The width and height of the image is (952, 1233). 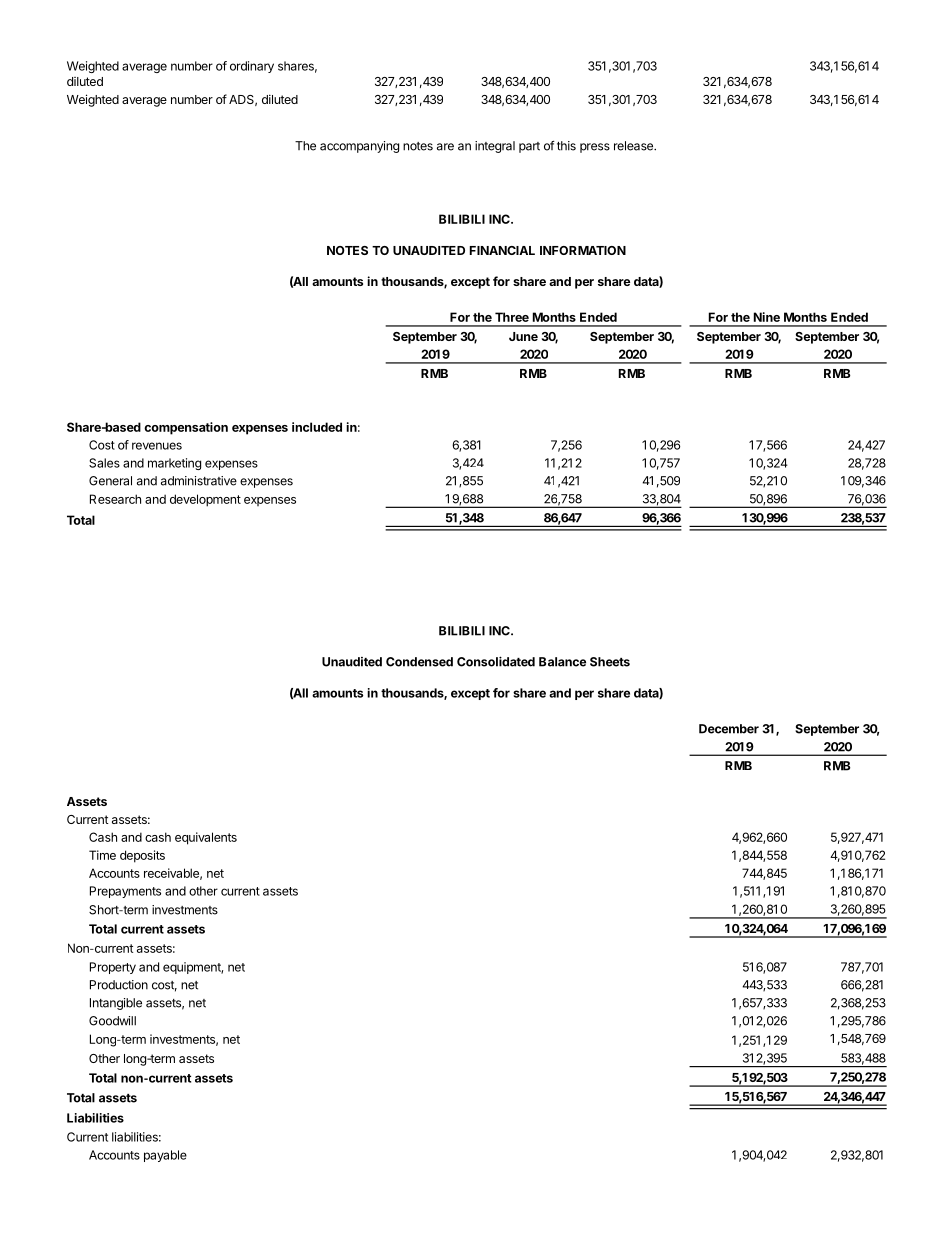 What do you see at coordinates (419, 662) in the image?
I see `Condensed` at bounding box center [419, 662].
